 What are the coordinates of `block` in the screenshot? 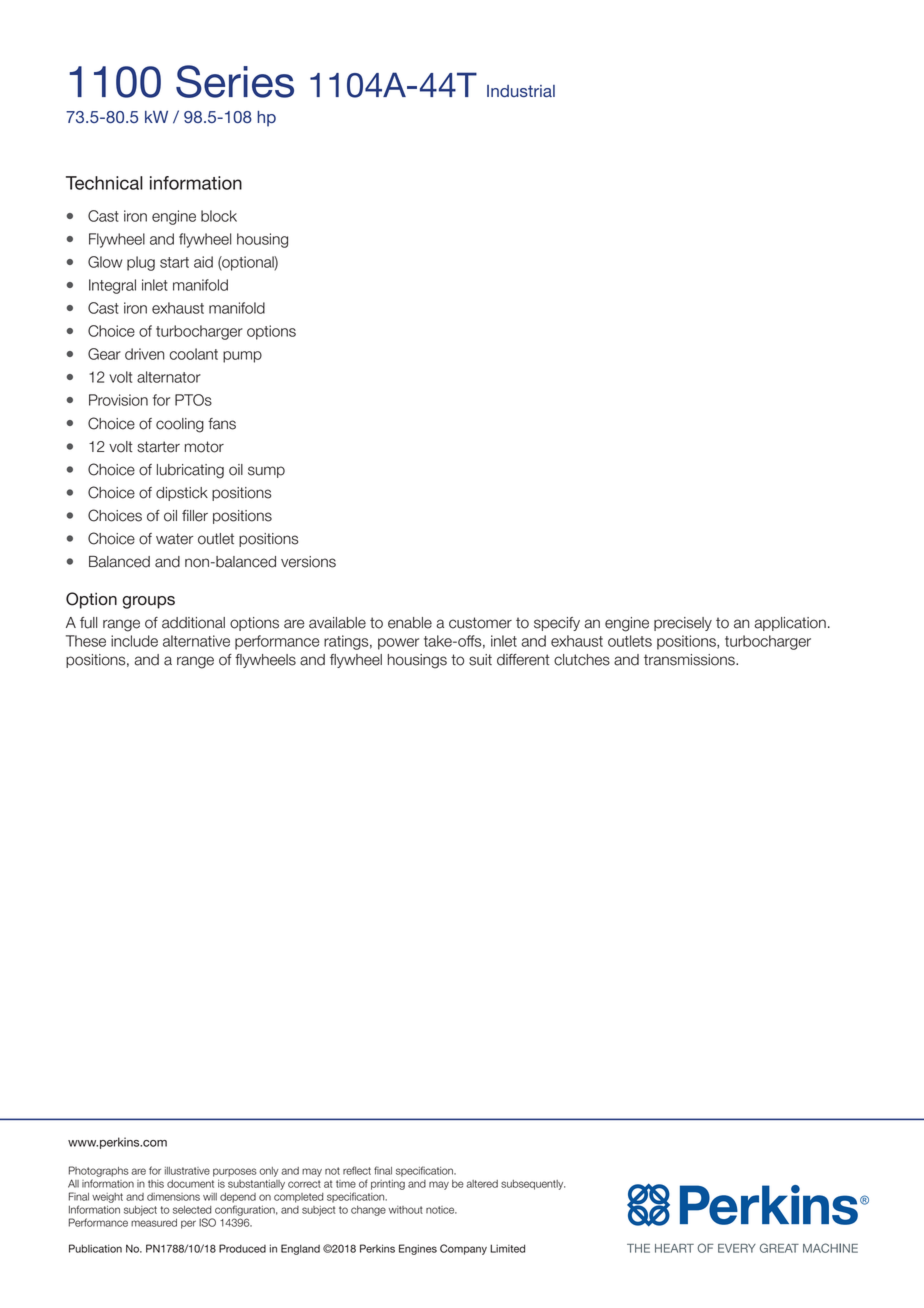 It's located at (219, 216).
